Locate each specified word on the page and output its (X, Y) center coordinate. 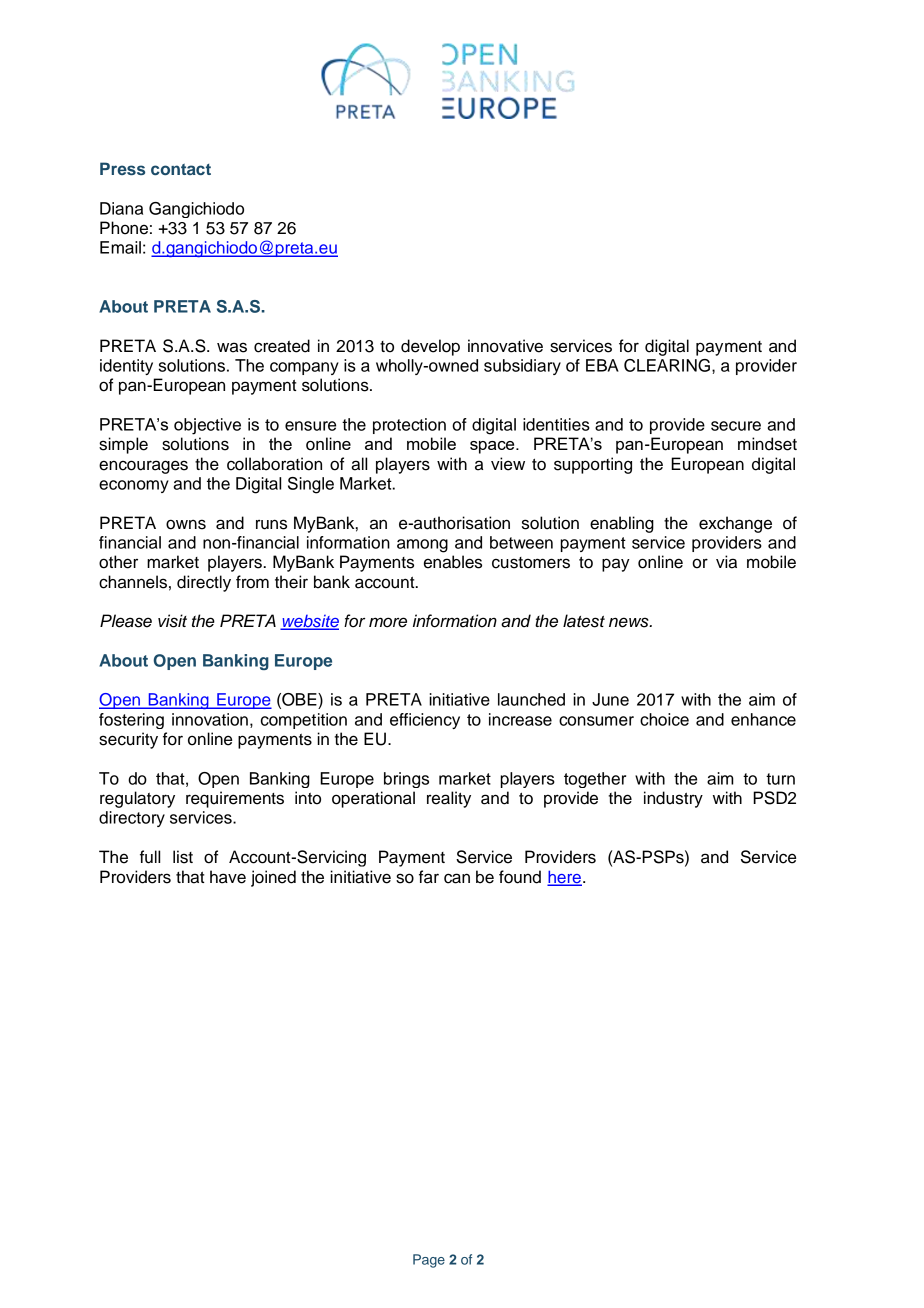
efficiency (425, 721)
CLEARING (667, 365)
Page (429, 1261)
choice (664, 719)
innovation (210, 719)
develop (430, 347)
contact (181, 169)
